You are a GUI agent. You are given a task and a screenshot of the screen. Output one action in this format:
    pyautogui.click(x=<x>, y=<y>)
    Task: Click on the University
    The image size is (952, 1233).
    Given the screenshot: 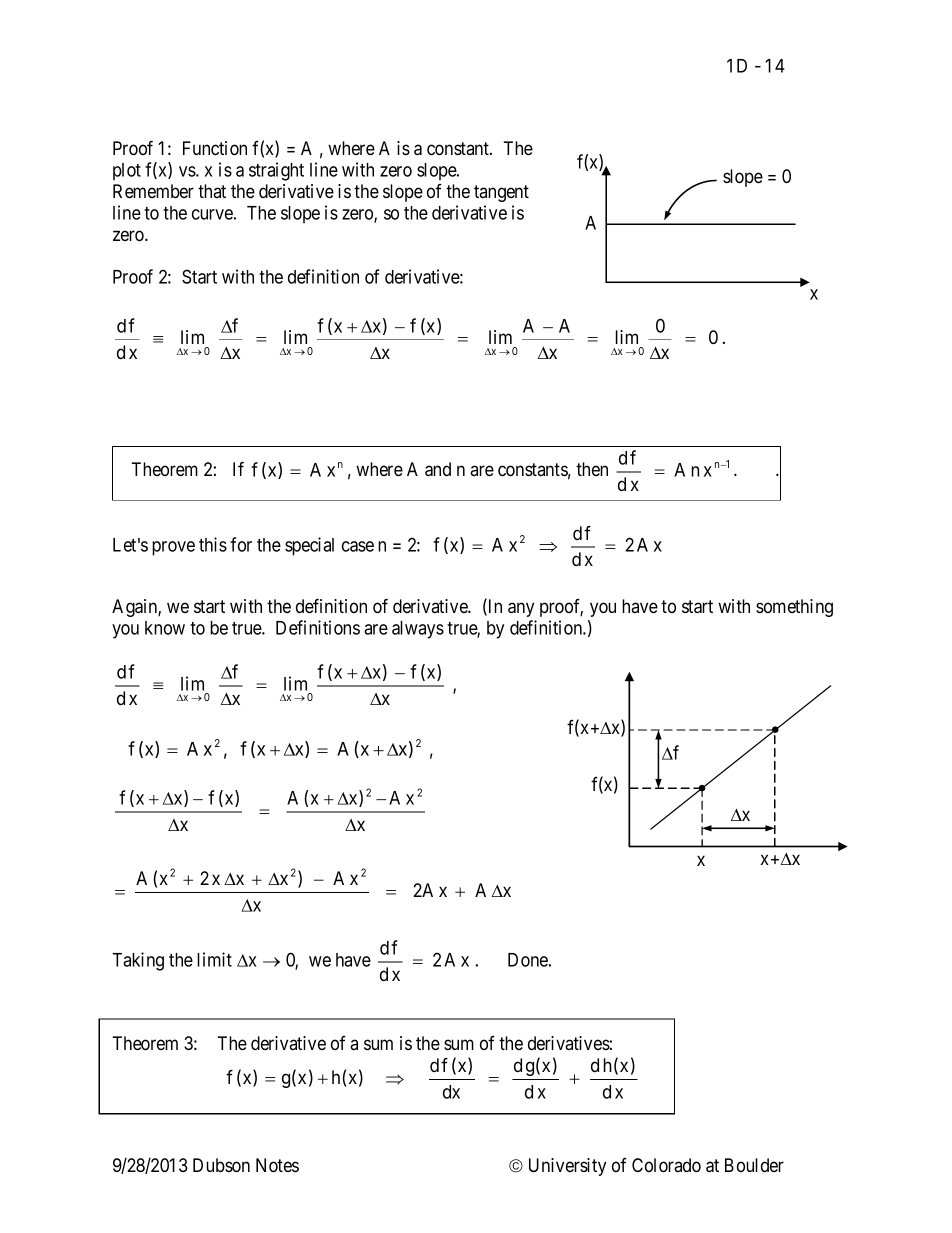 What is the action you would take?
    pyautogui.click(x=567, y=1167)
